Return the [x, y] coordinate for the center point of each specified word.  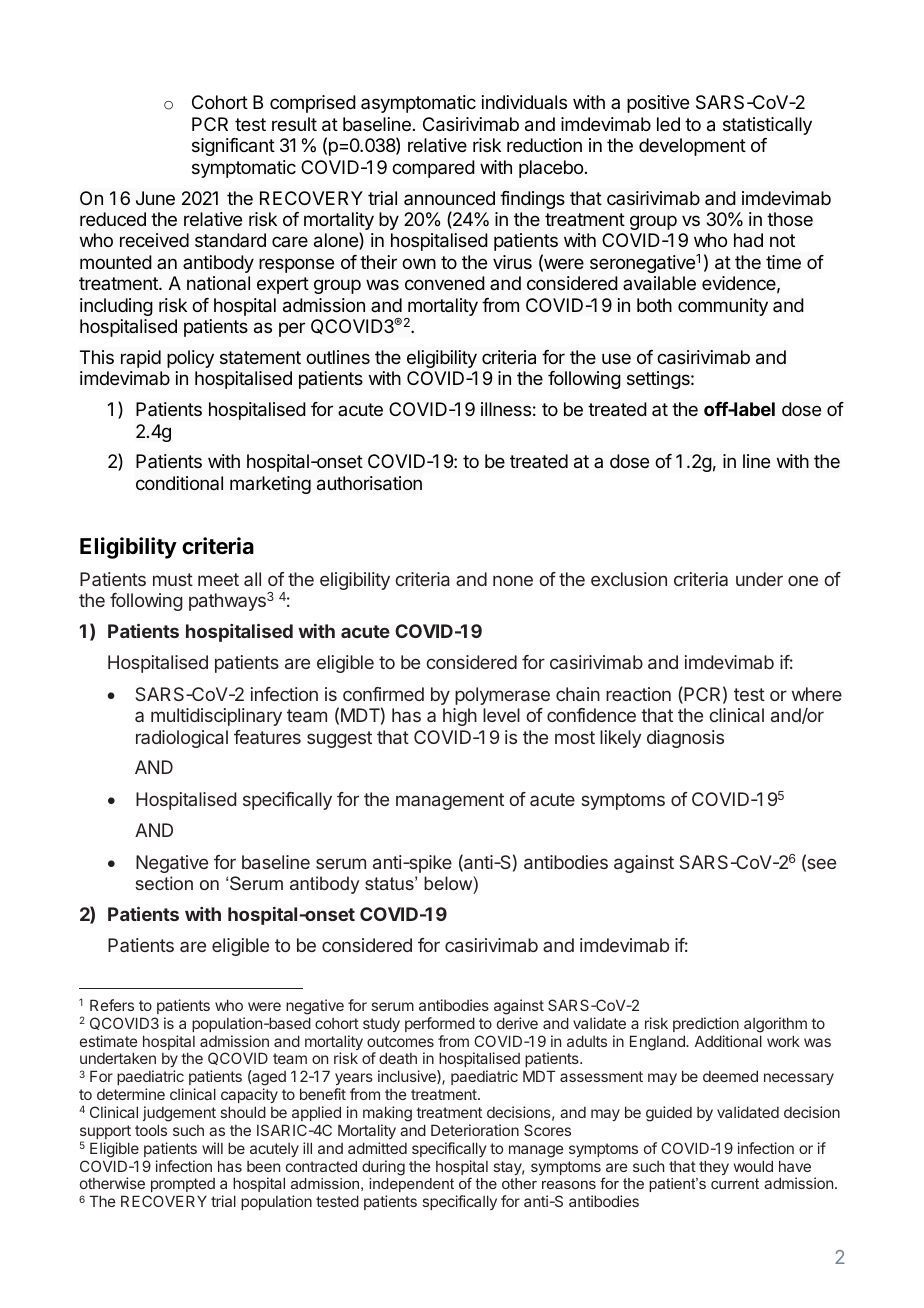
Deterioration [475, 1130]
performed [440, 1024]
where [817, 694]
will [212, 1148]
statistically [767, 126]
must [173, 579]
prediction [706, 1024]
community [723, 307]
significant [233, 147]
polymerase [502, 696]
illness [506, 409]
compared [433, 169]
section [164, 883]
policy [190, 359]
